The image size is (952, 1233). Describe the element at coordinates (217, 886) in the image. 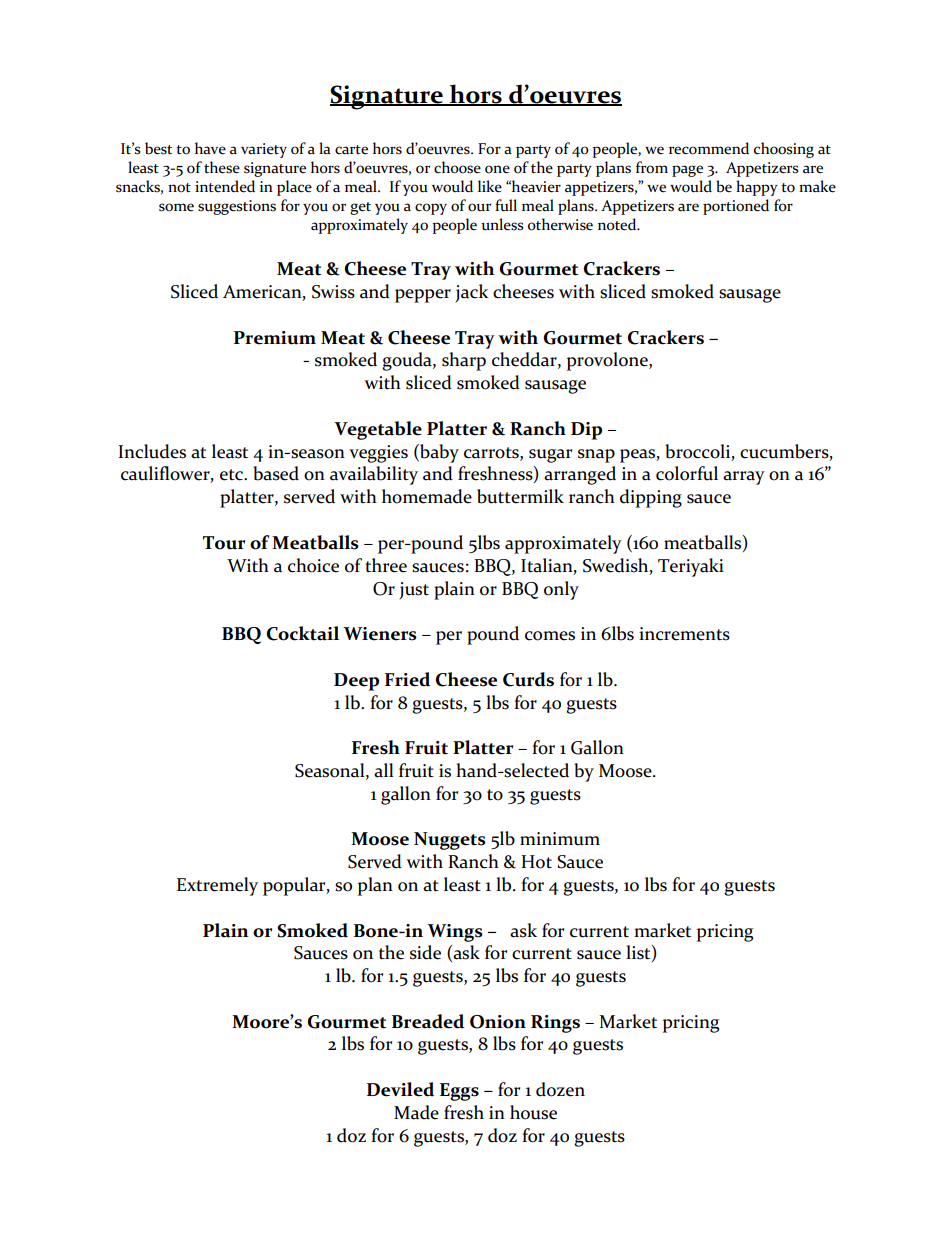

I see `Extremely` at that location.
